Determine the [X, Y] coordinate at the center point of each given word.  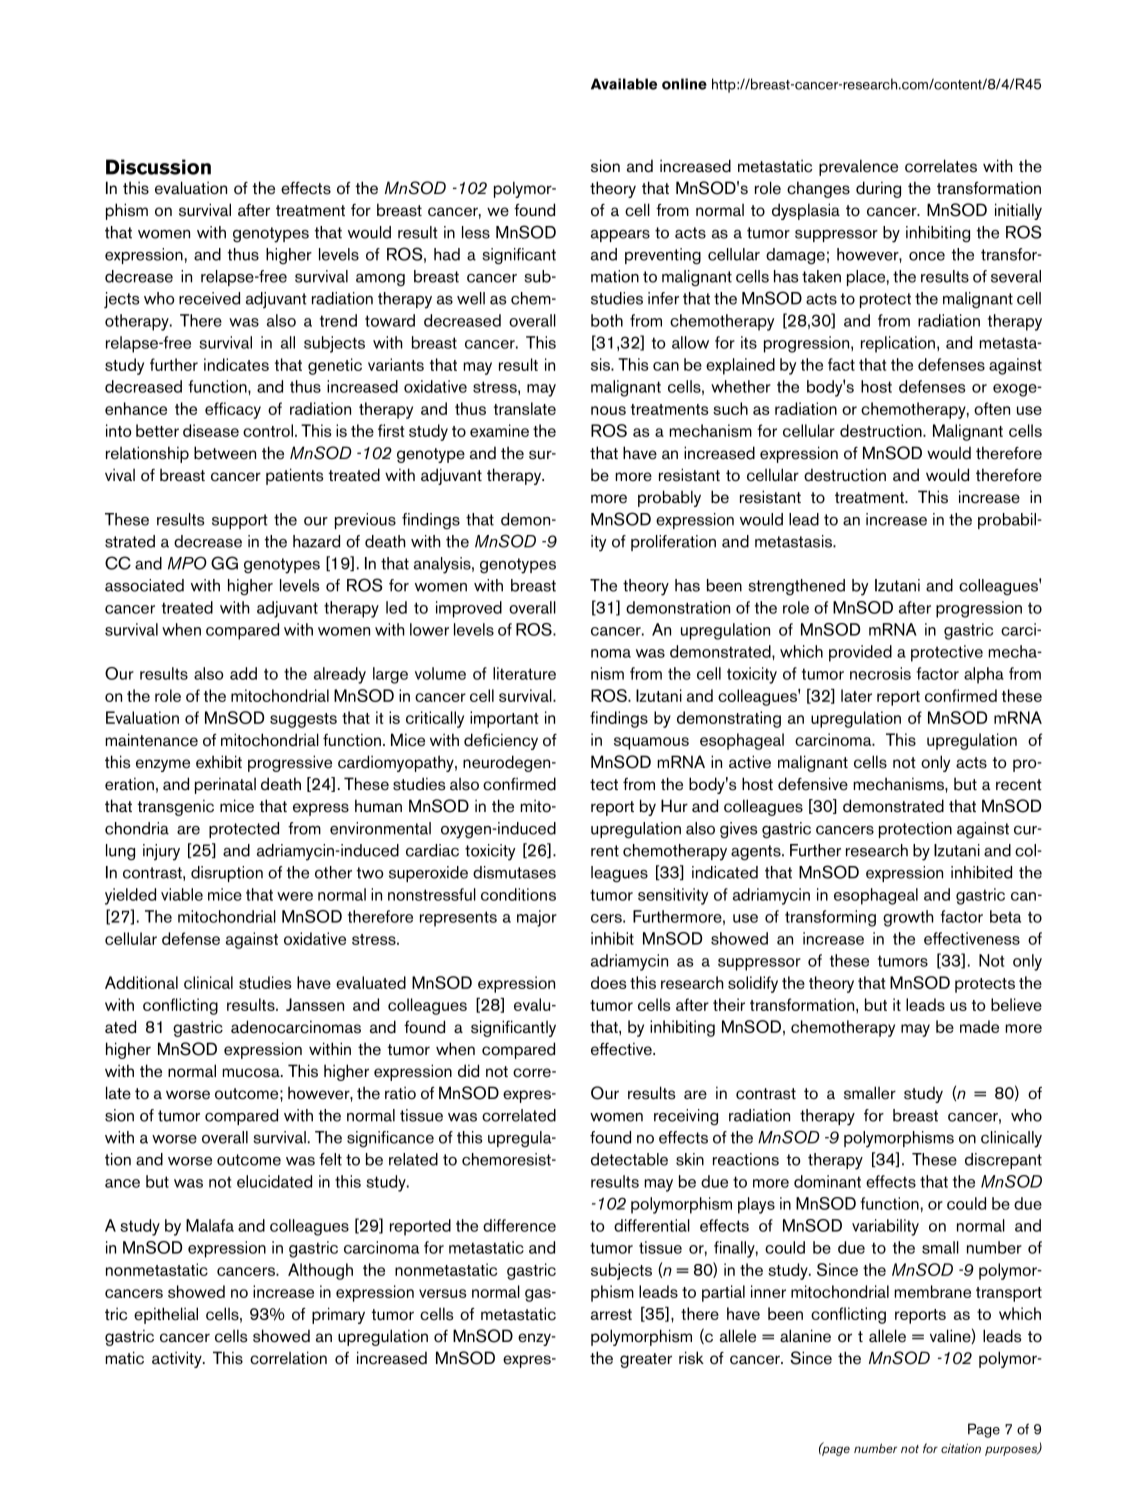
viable [182, 894]
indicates [236, 364]
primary [338, 1315]
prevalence [858, 167]
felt [330, 1159]
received [209, 298]
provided [860, 653]
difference [519, 1225]
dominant [827, 1181]
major [537, 918]
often [992, 408]
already [340, 675]
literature [524, 673]
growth [908, 918]
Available [624, 84]
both [607, 320]
